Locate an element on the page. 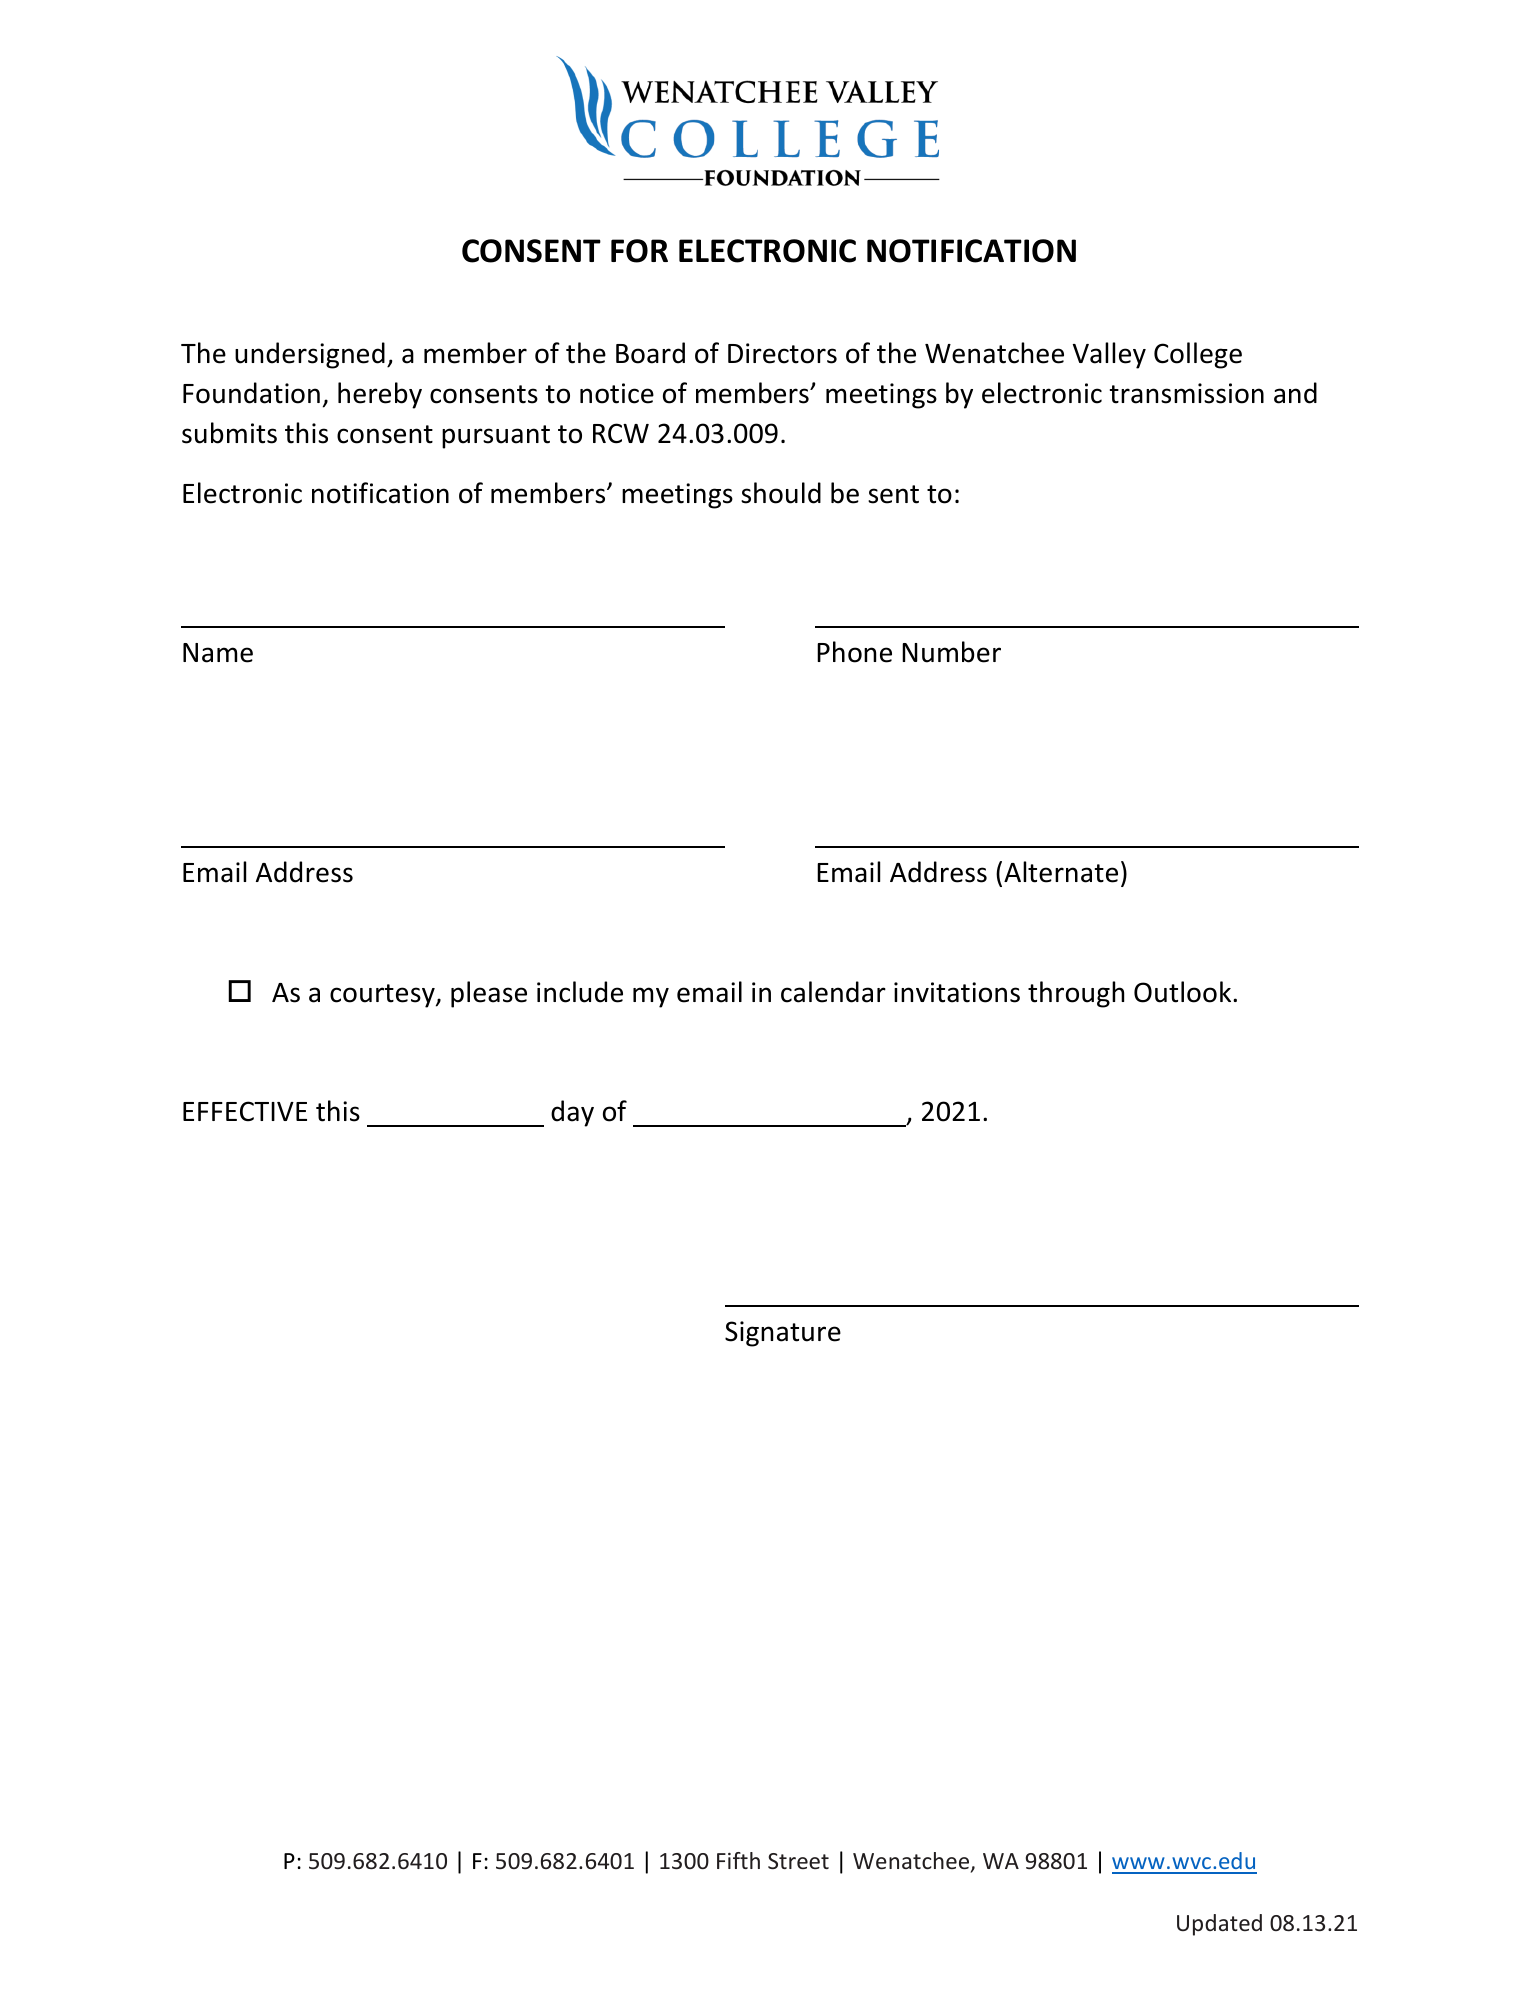  Directors is located at coordinates (782, 353).
